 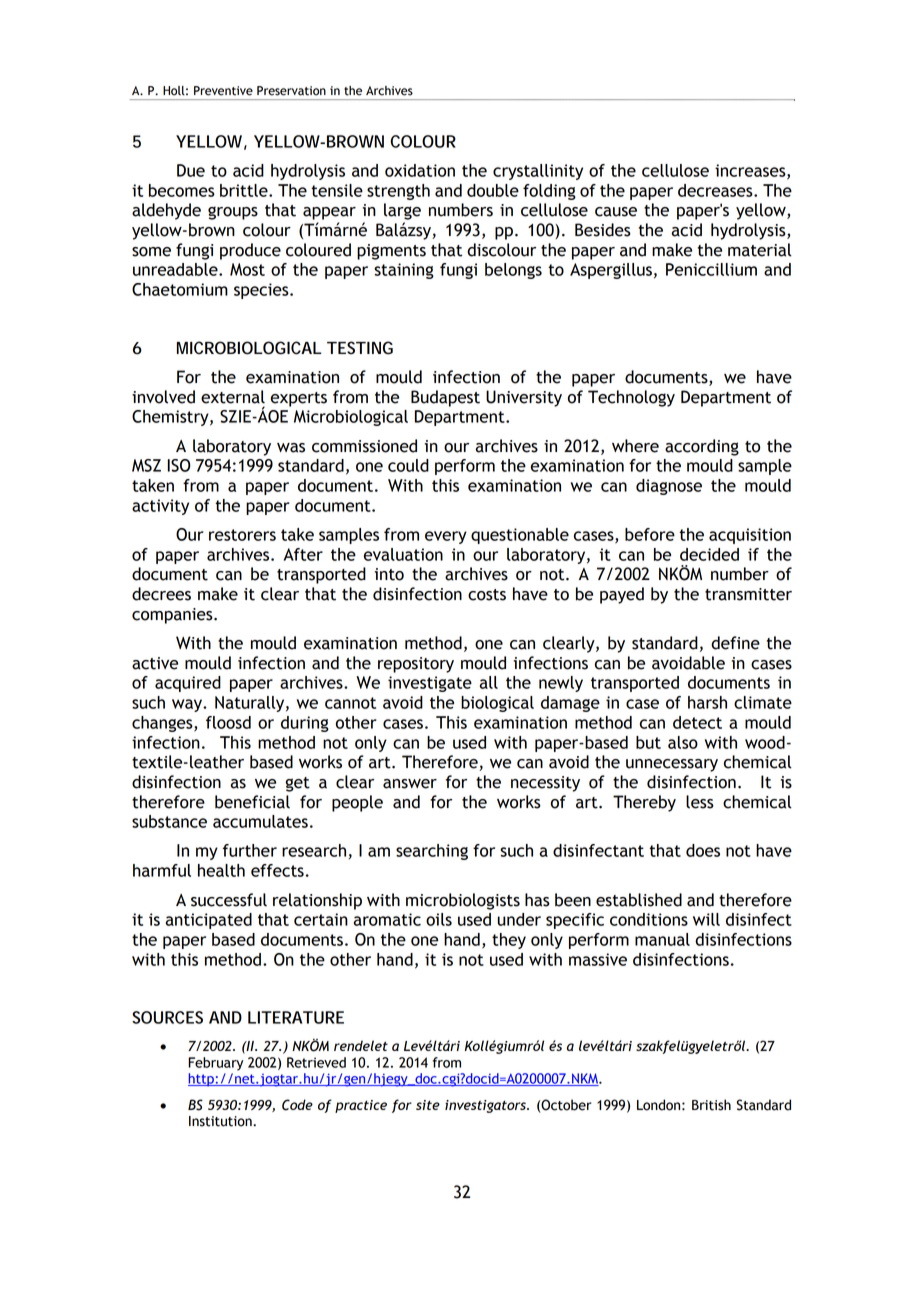 What do you see at coordinates (173, 616) in the image?
I see `companies` at bounding box center [173, 616].
